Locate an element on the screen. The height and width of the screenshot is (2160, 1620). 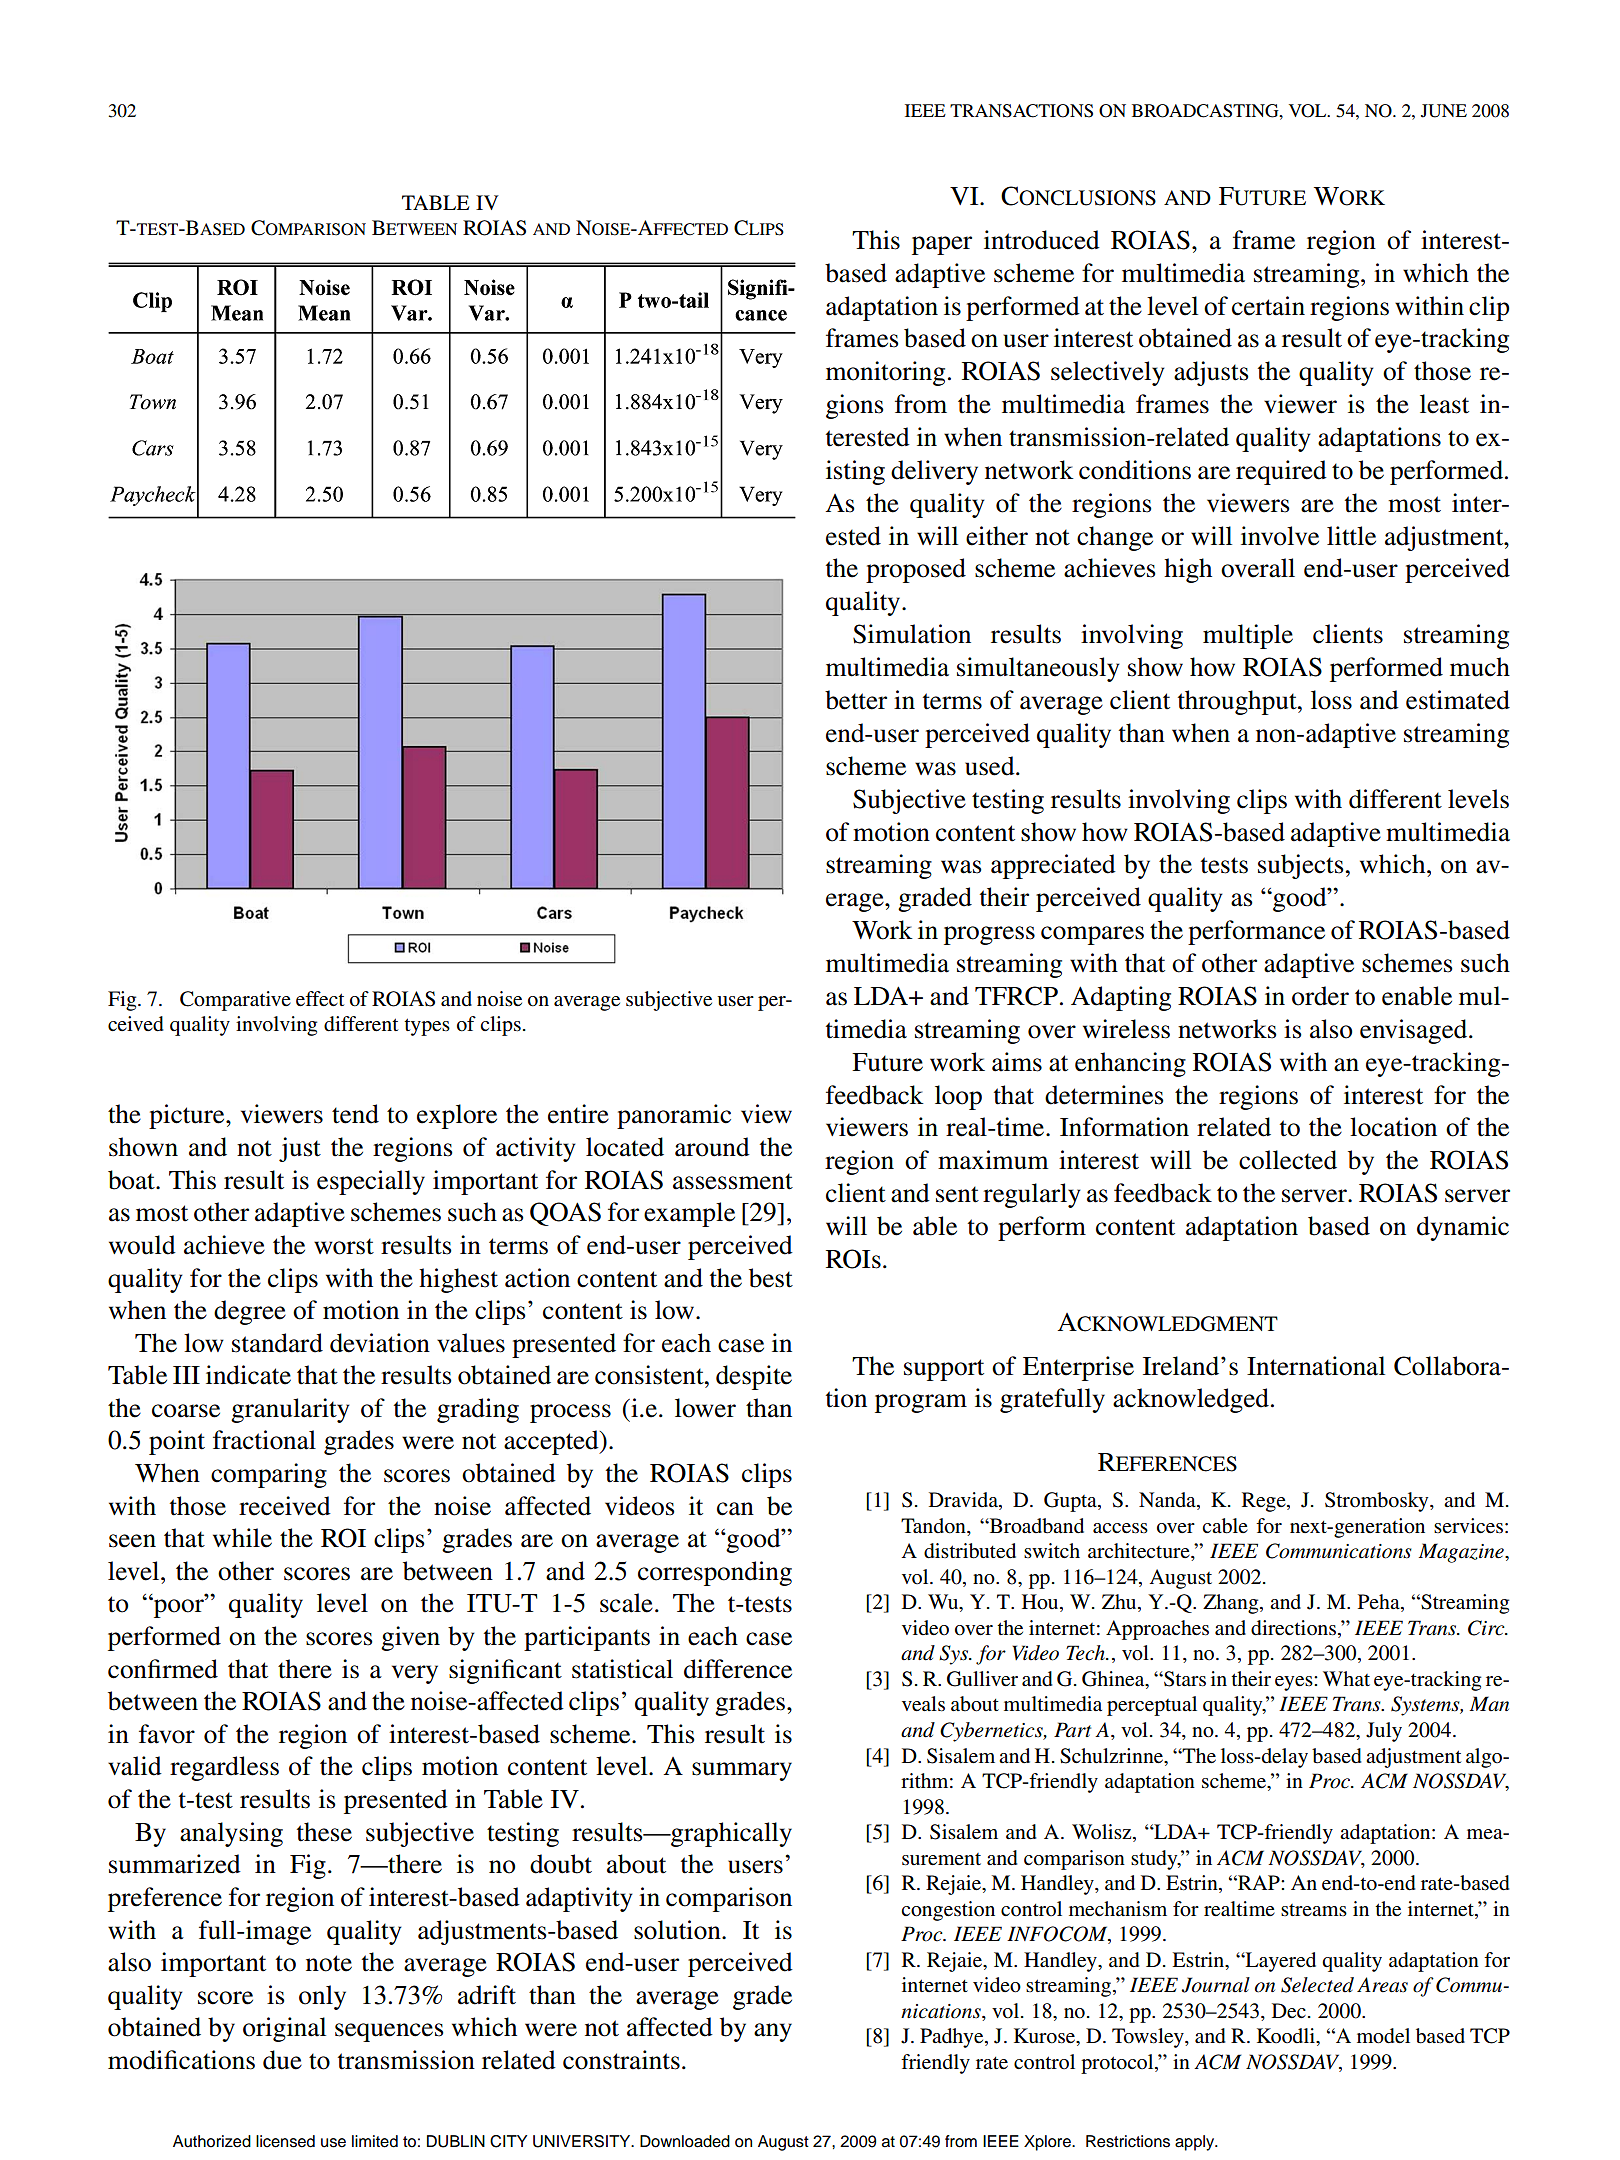
despite is located at coordinates (754, 1377).
